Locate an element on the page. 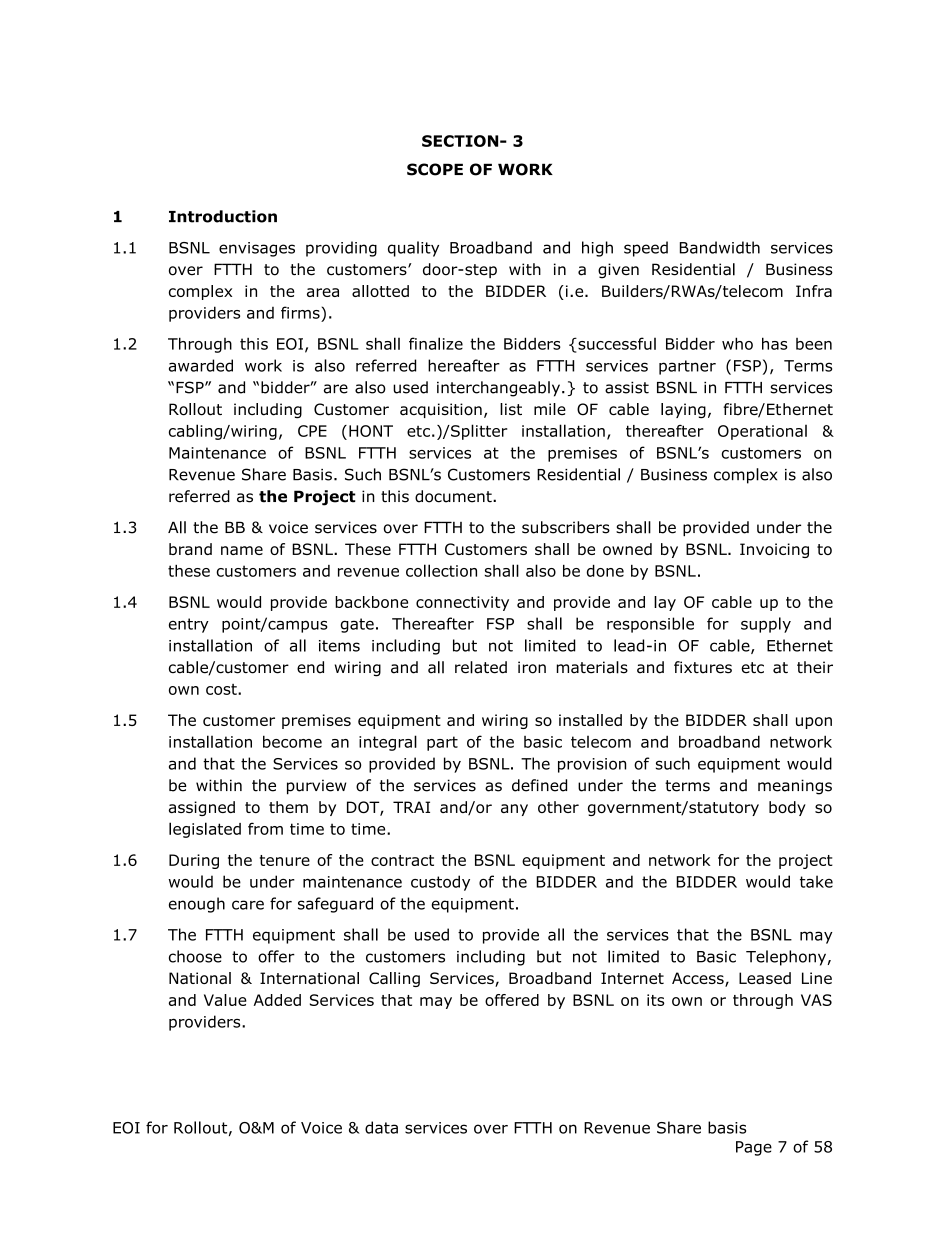 The image size is (952, 1233). body is located at coordinates (787, 808).
